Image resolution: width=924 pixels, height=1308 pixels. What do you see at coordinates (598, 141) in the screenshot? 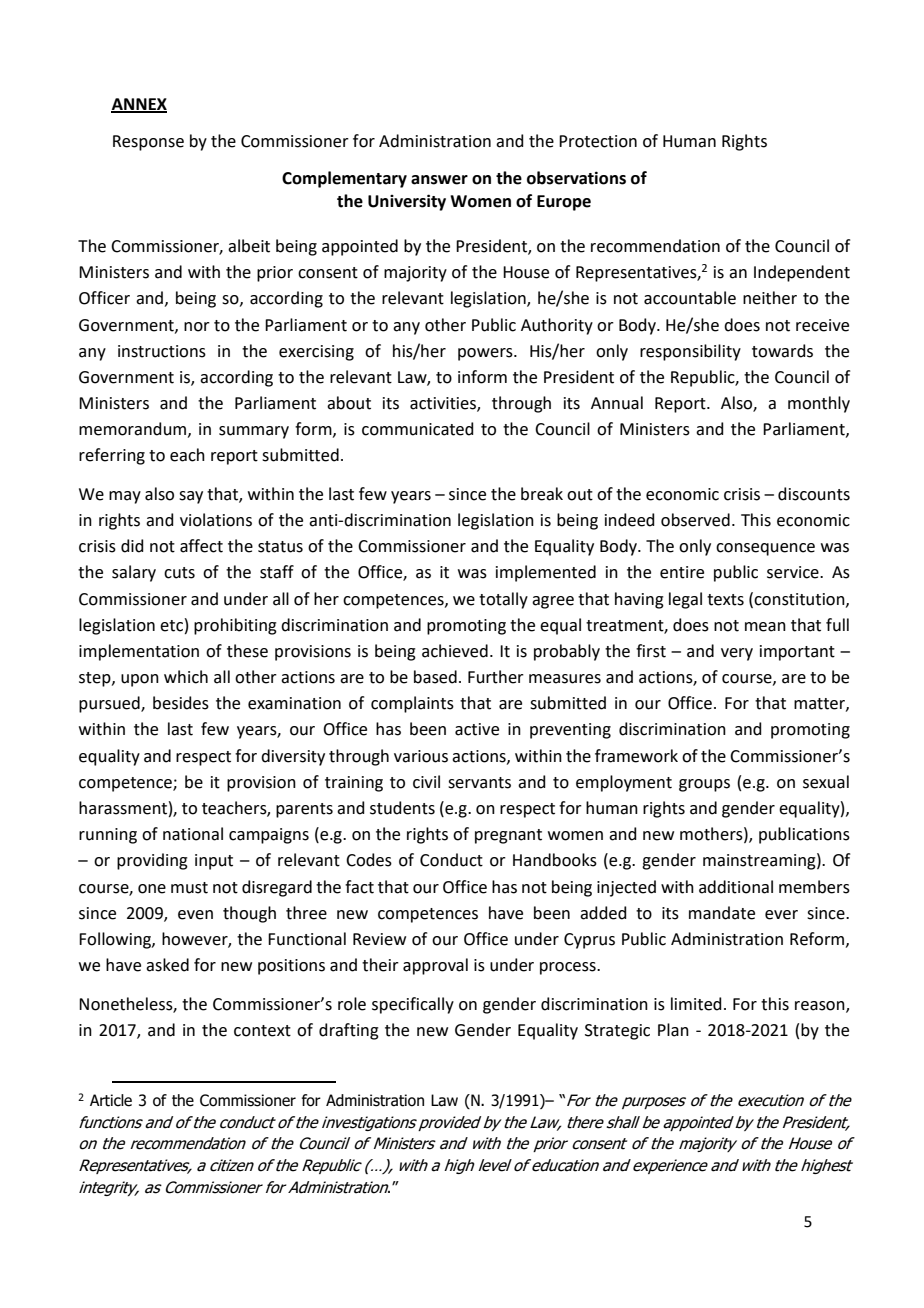
I see `Protection` at bounding box center [598, 141].
